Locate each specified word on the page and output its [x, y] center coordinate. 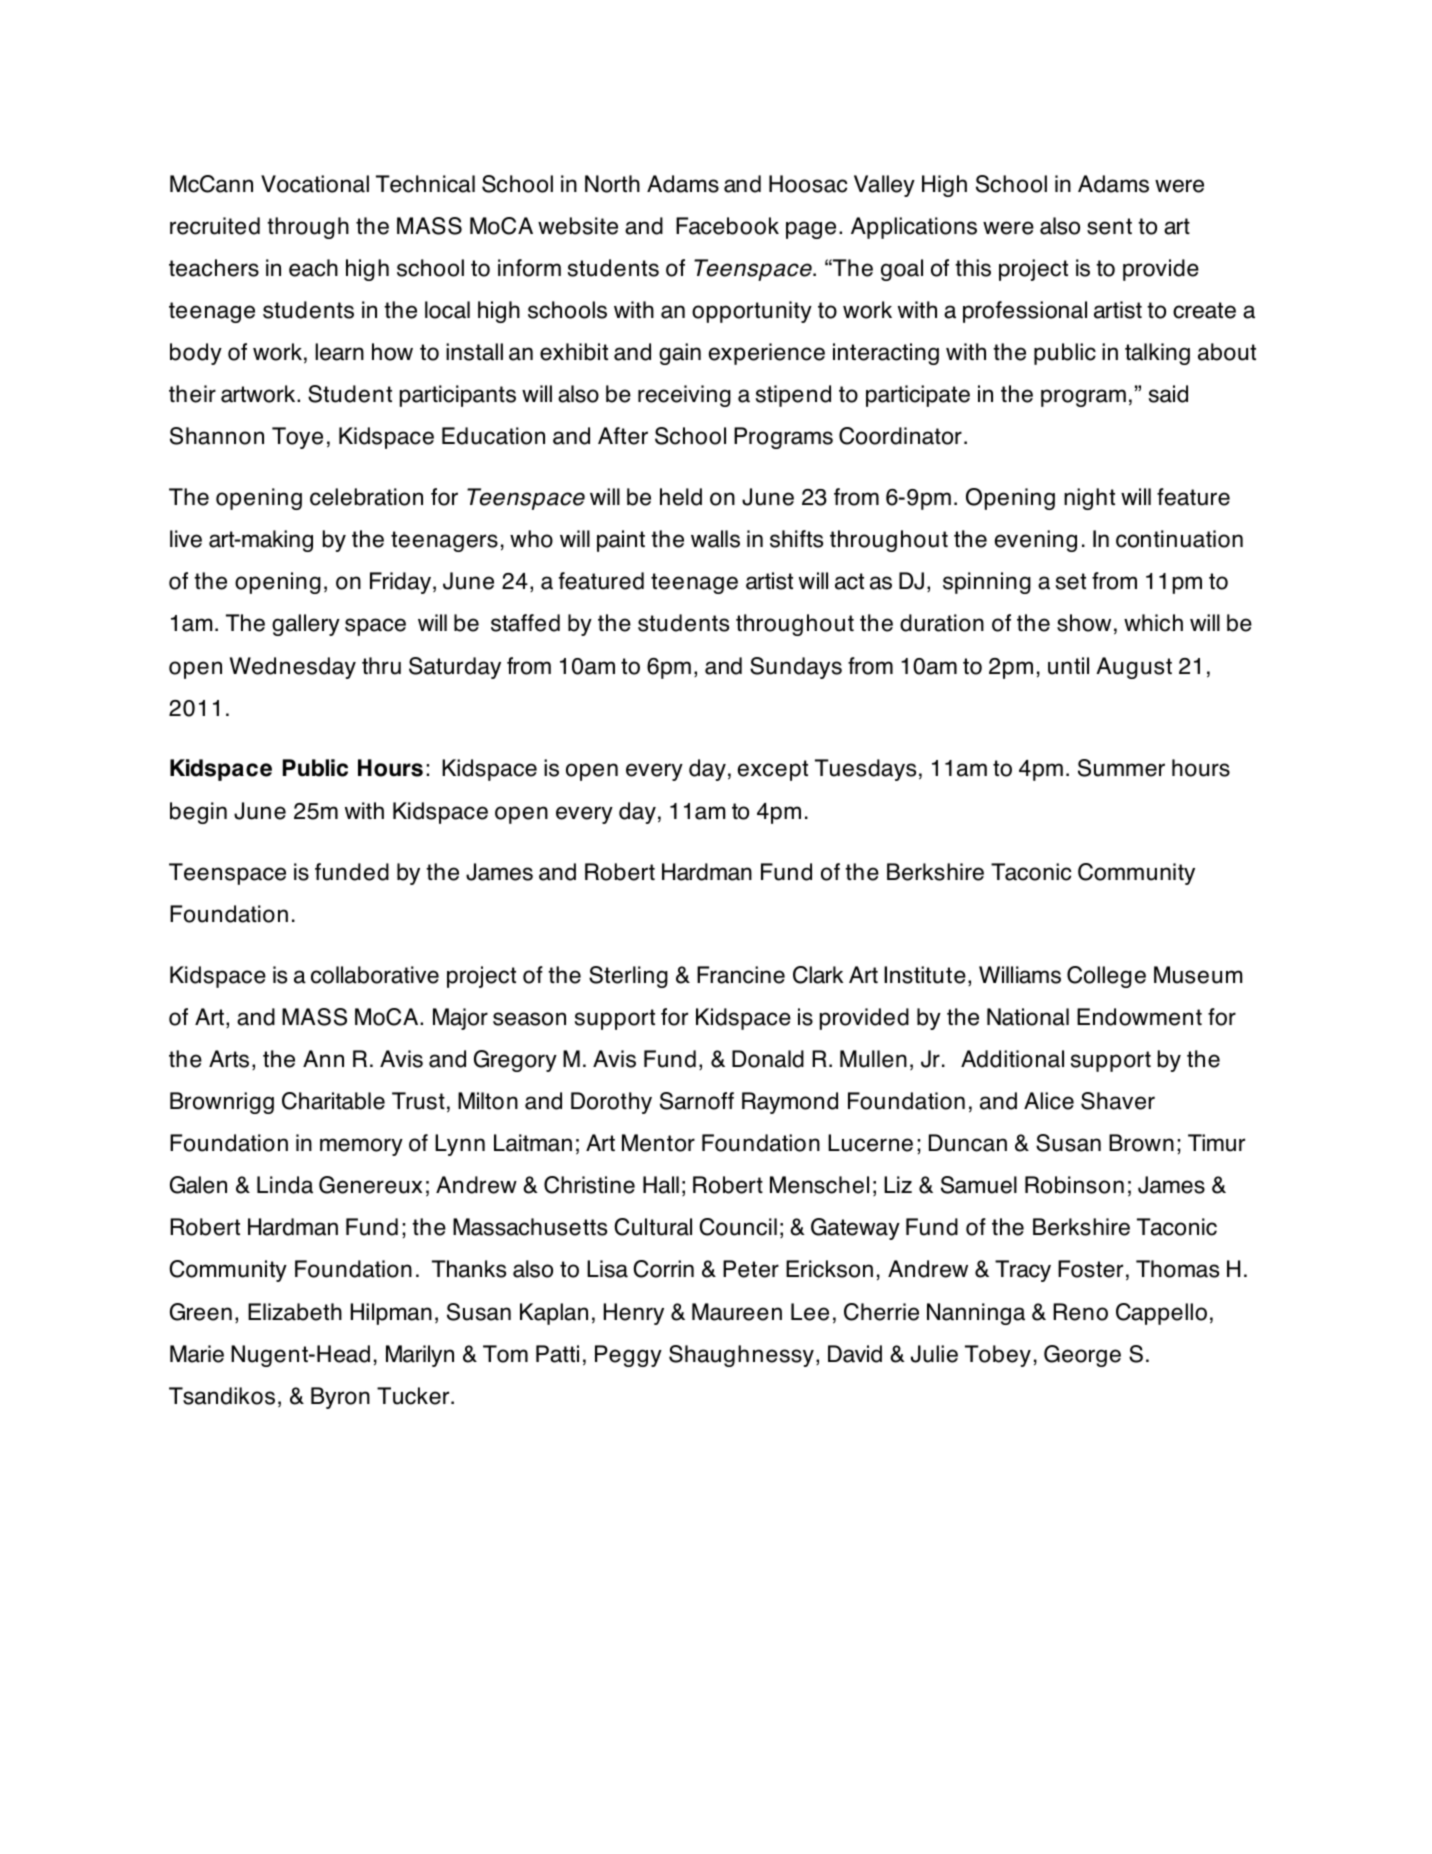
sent [1109, 226]
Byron [340, 1398]
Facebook [727, 226]
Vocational [315, 184]
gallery [306, 625]
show [1084, 623]
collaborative [375, 975]
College [1106, 977]
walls [715, 539]
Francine [741, 975]
